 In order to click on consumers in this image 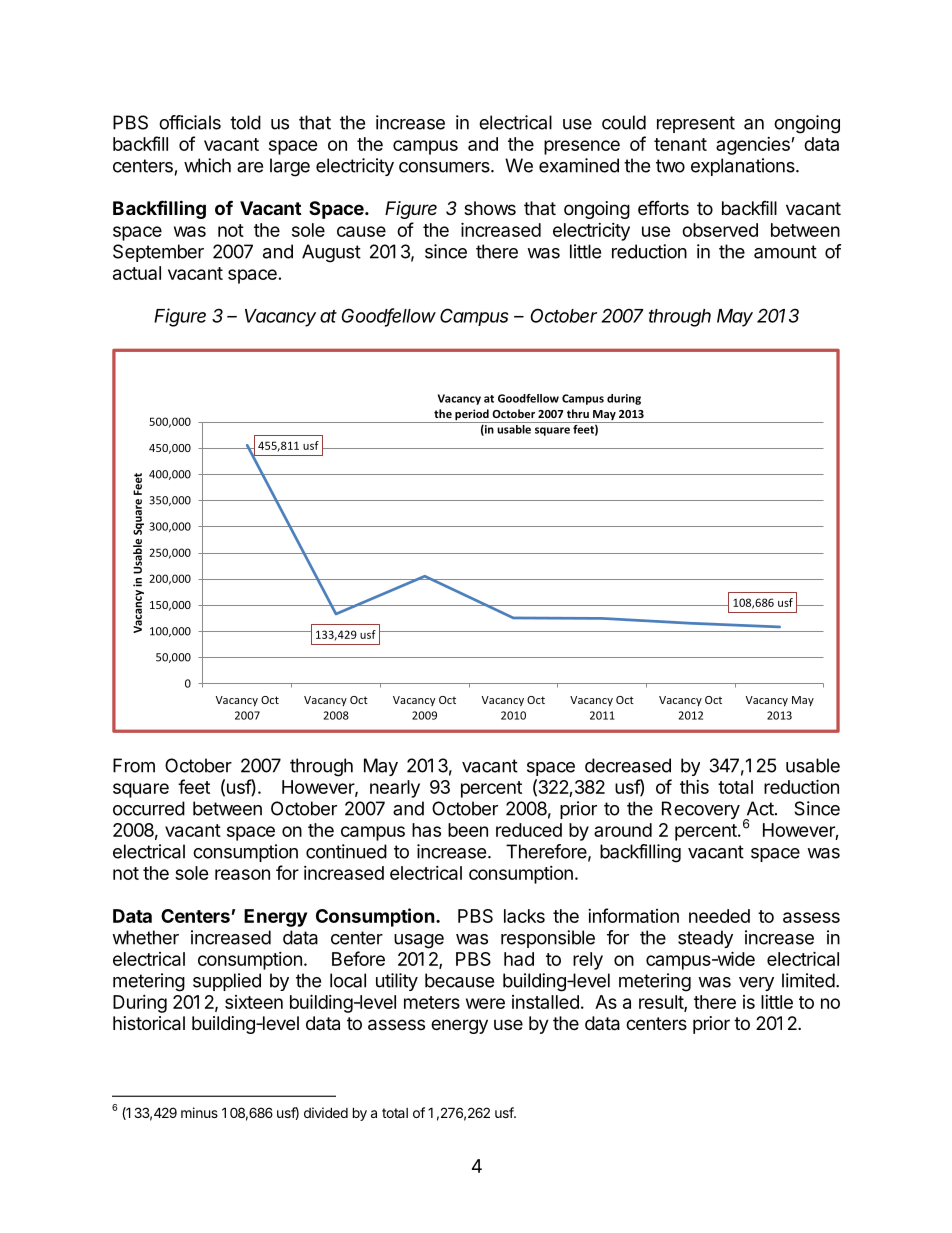, I will do `click(445, 167)`.
